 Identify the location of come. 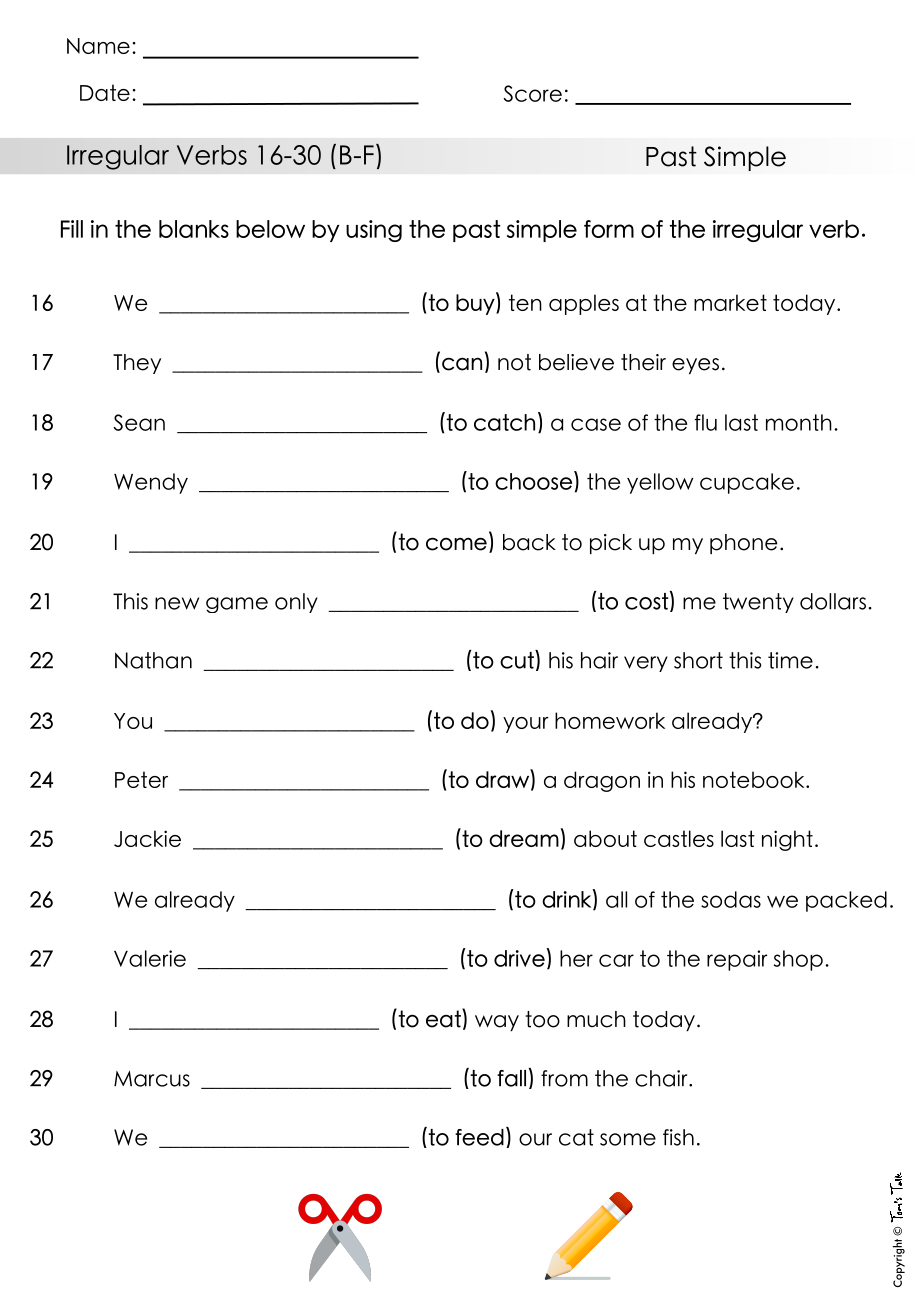
(456, 544).
